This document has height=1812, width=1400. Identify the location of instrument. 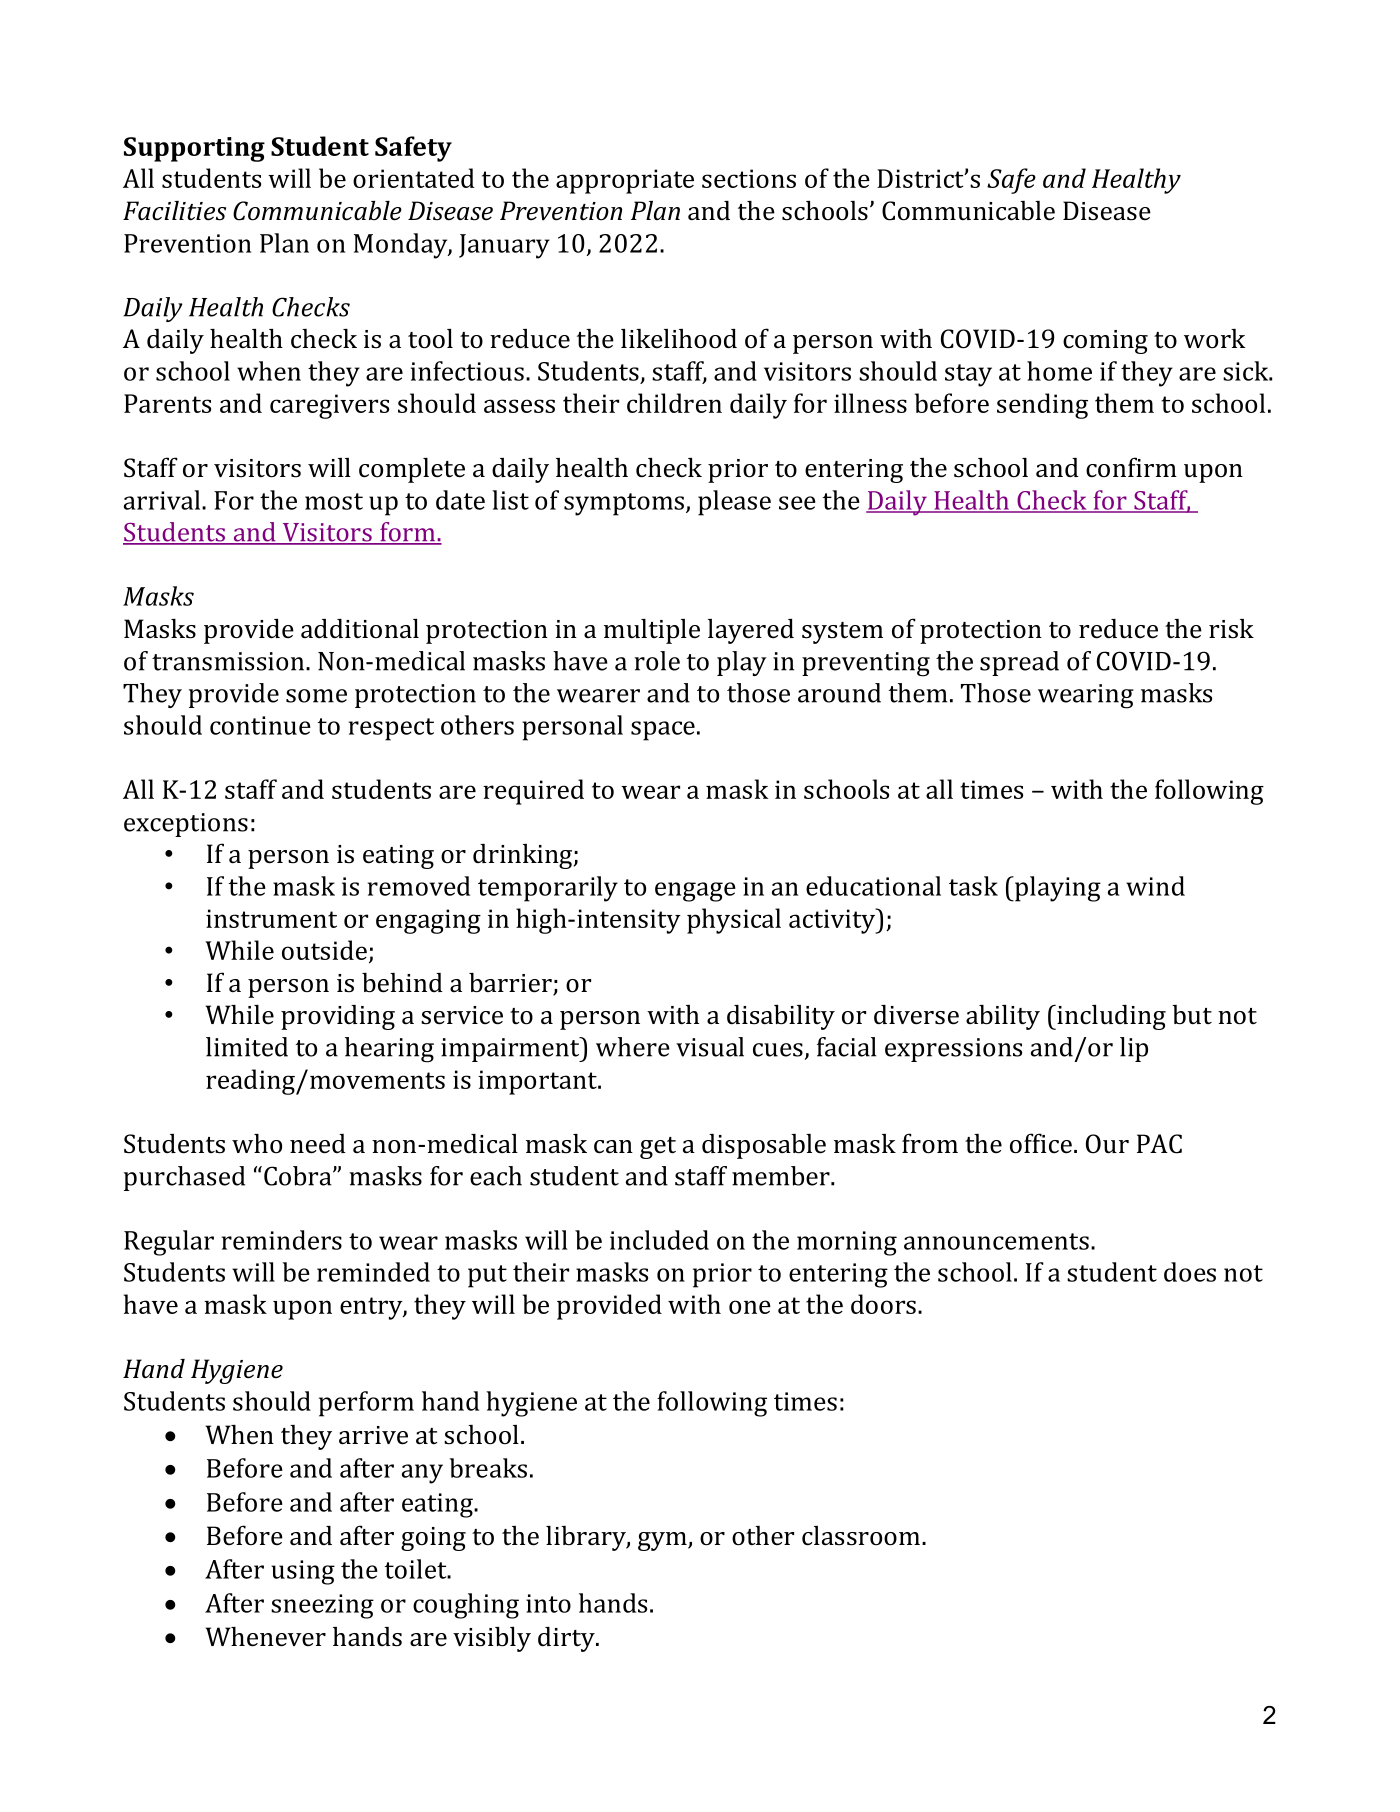
(271, 918).
